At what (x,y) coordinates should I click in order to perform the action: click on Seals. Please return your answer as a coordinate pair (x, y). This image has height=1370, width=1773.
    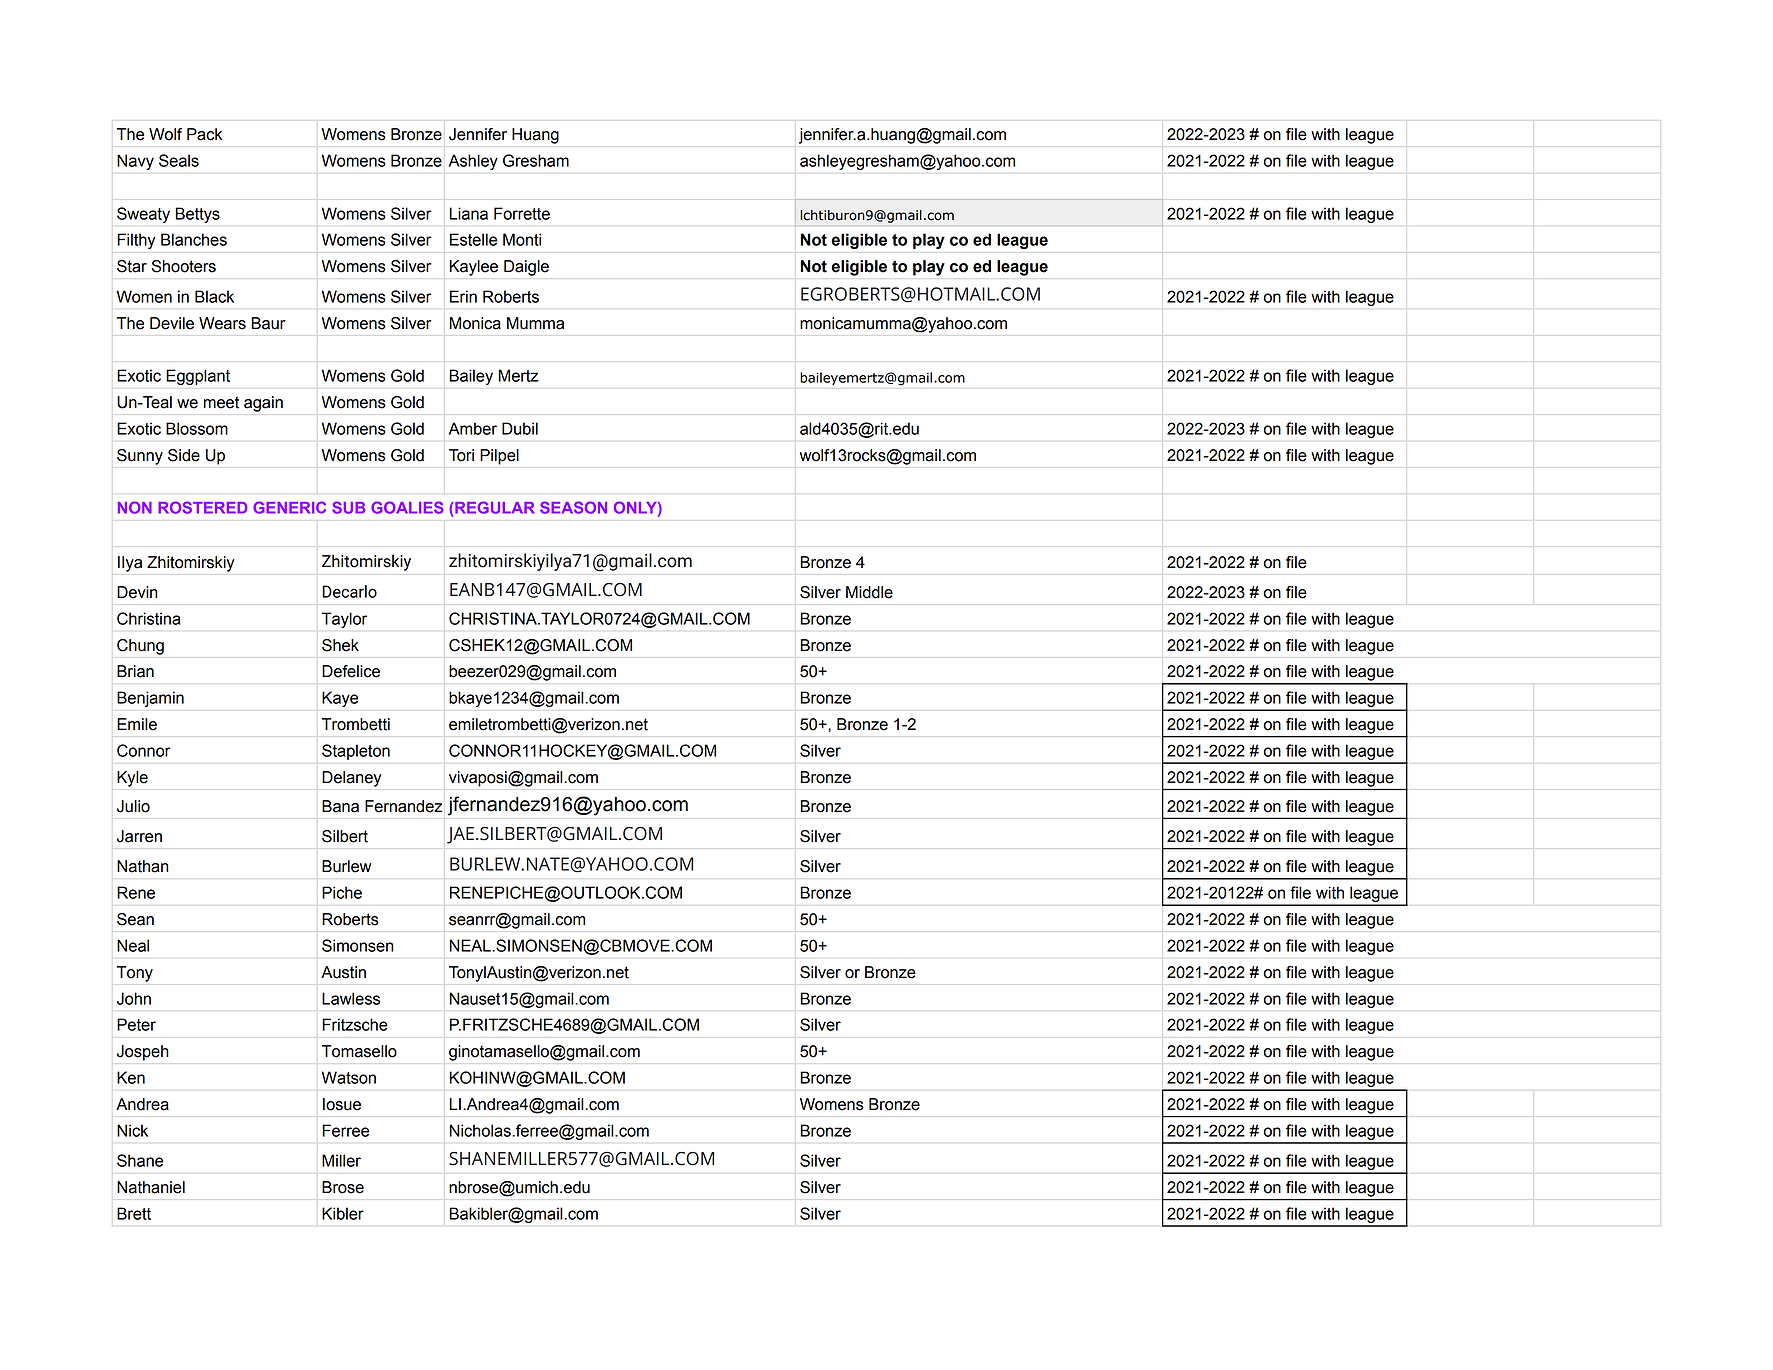
    Looking at the image, I should click on (179, 160).
